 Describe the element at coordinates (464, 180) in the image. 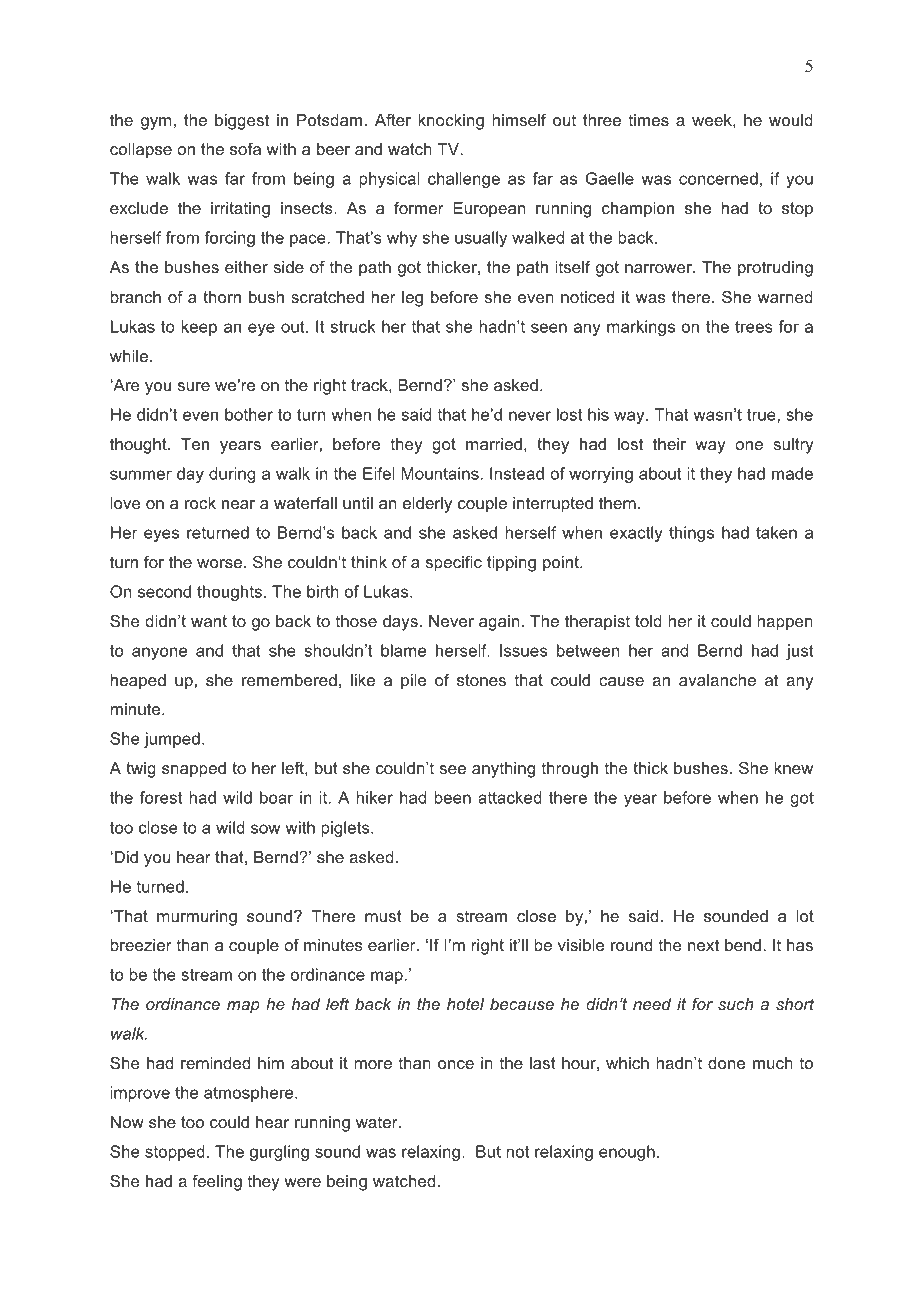

I see `challenge` at that location.
